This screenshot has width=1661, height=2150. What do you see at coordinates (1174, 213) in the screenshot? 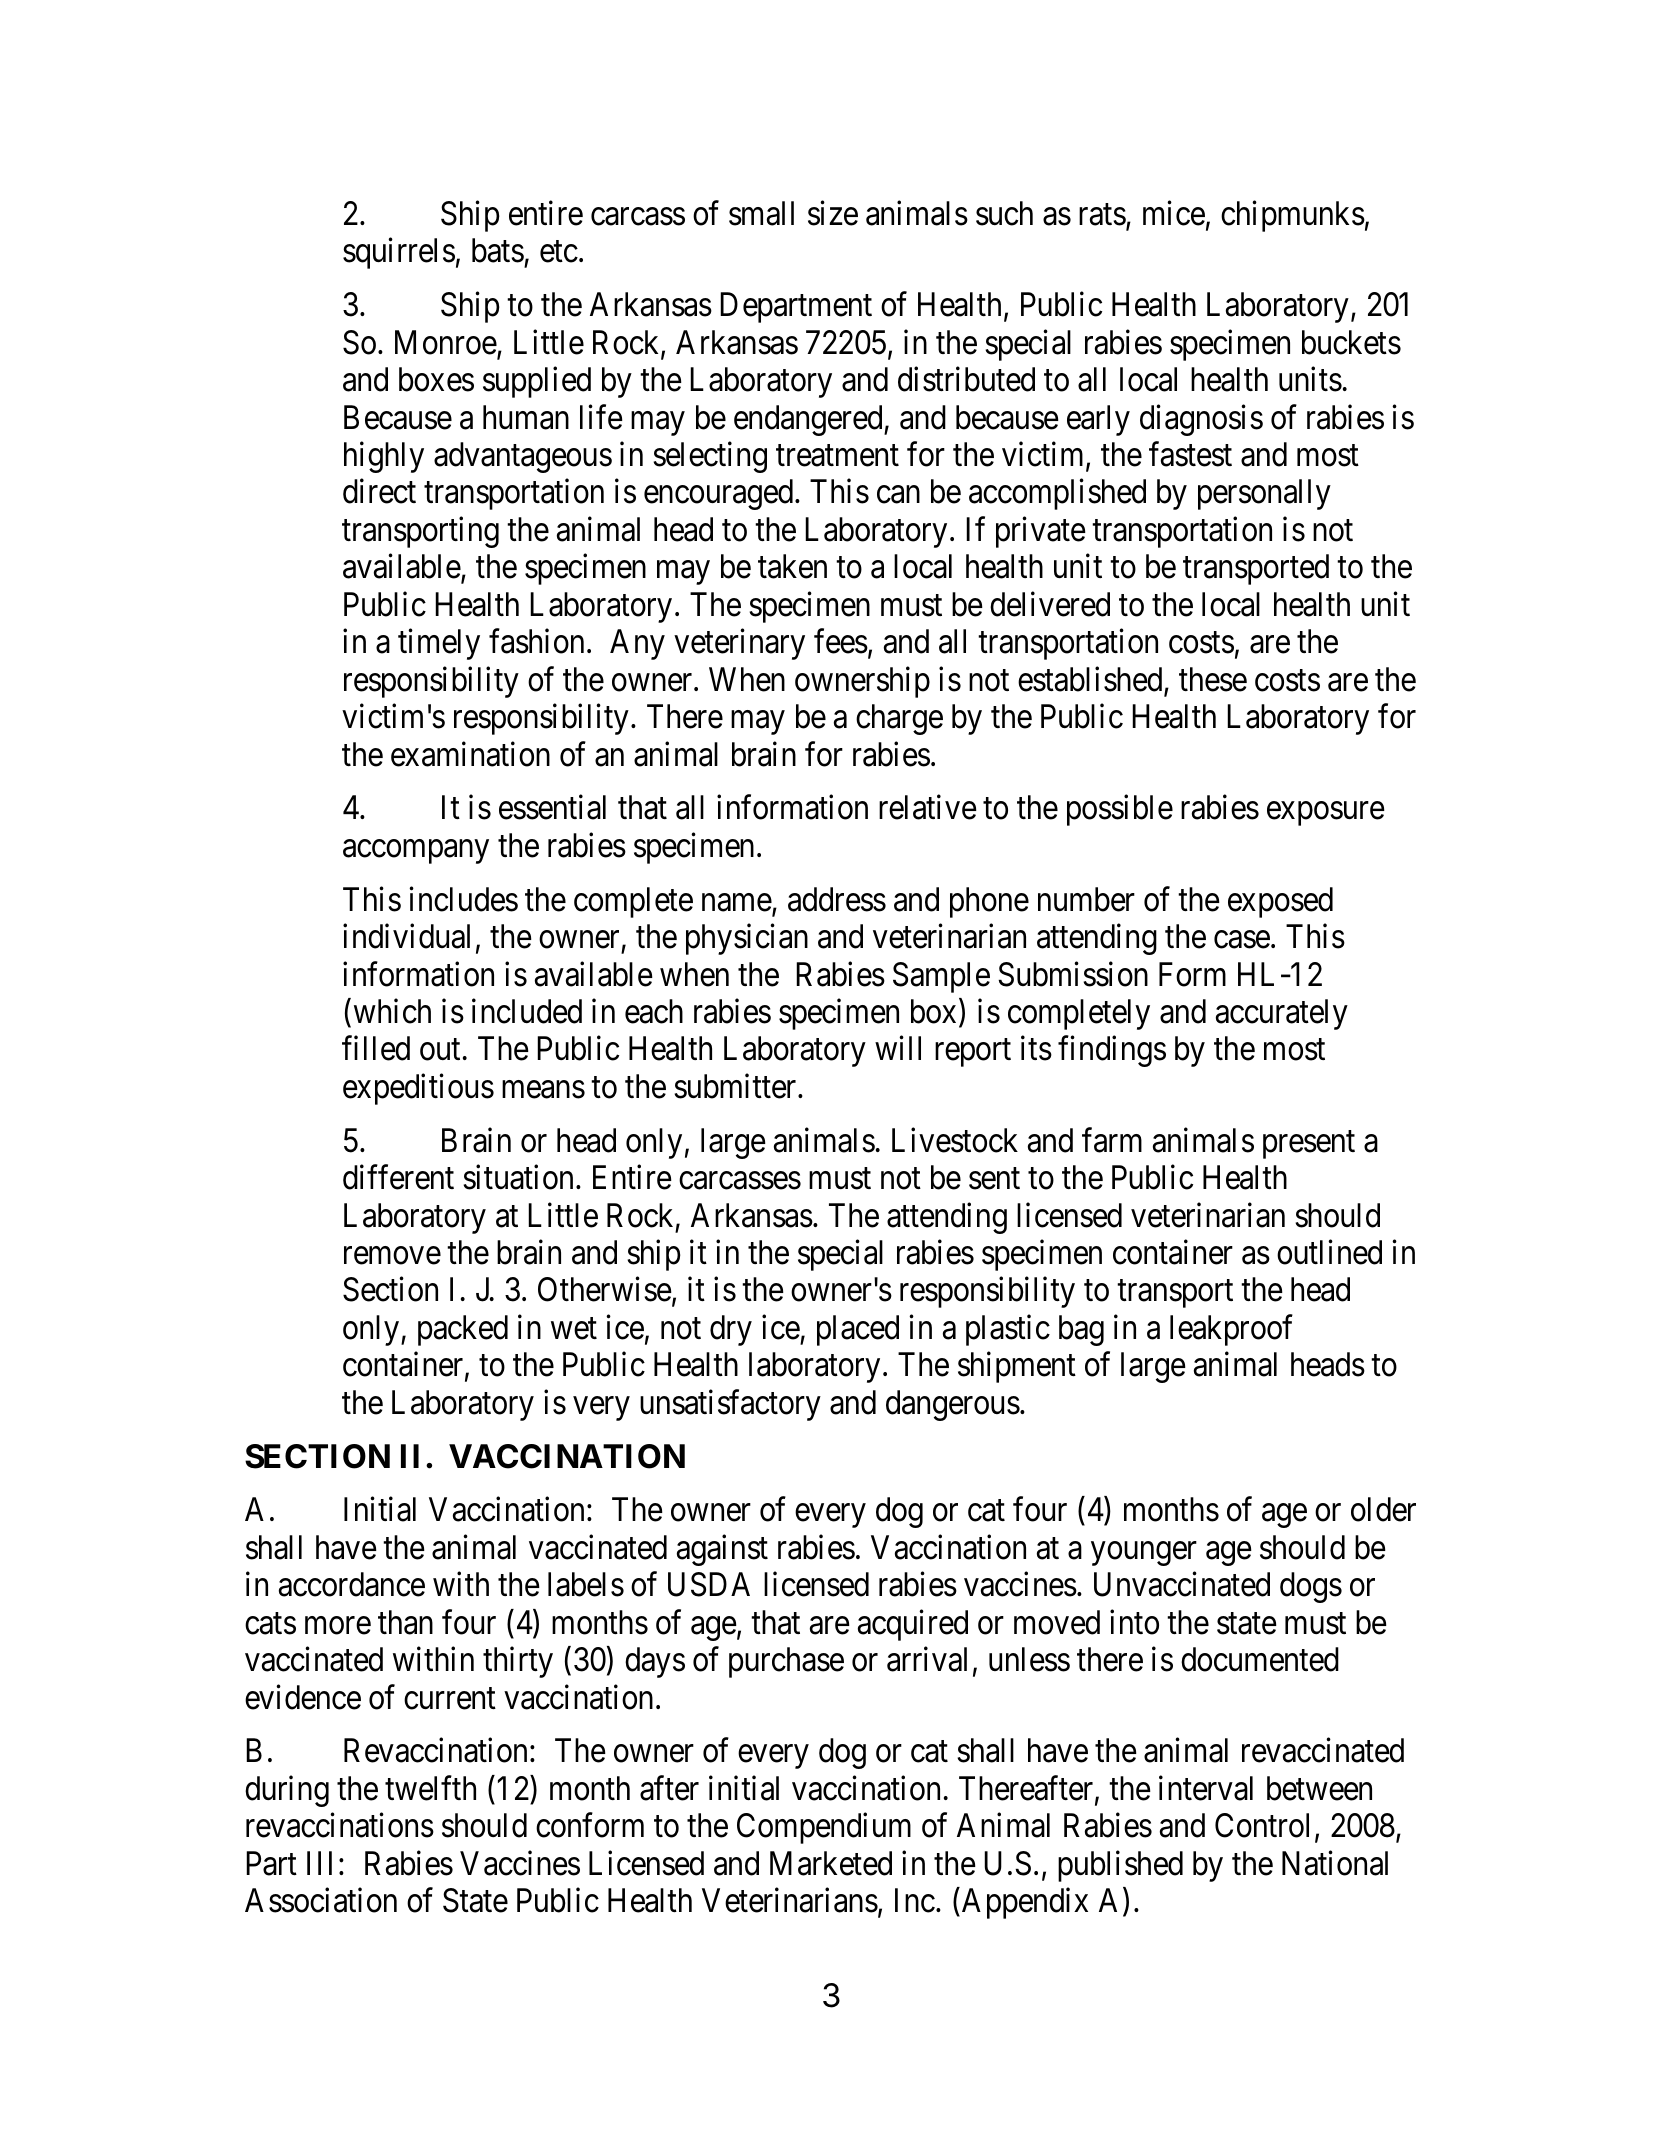
I see `mice` at bounding box center [1174, 213].
